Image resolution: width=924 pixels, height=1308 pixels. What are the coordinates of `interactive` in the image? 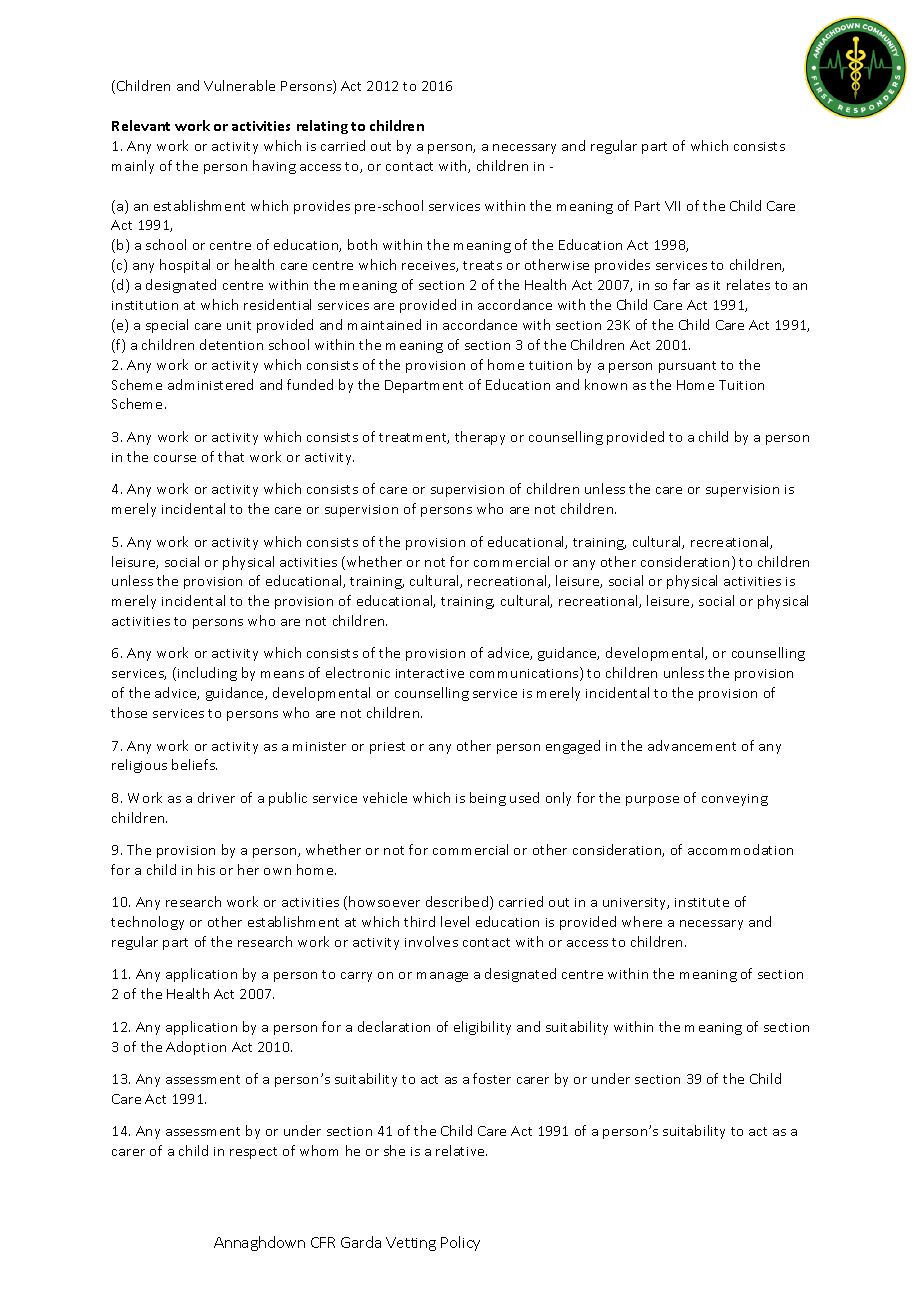 It's located at (430, 673).
